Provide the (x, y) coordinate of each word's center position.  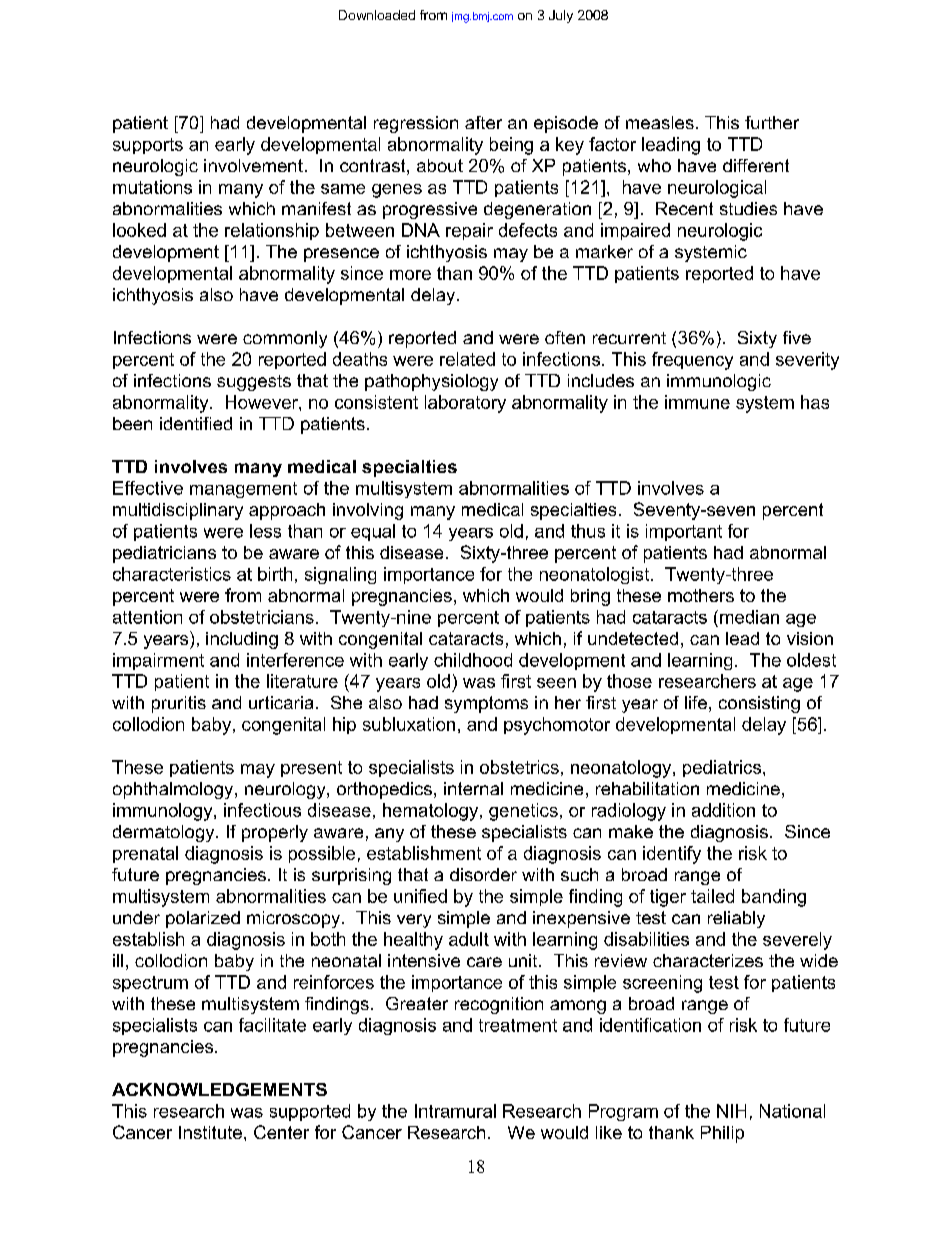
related (467, 359)
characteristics (172, 574)
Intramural (455, 1111)
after (483, 122)
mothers (701, 595)
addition (723, 810)
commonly (285, 339)
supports (148, 146)
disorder (483, 874)
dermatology (165, 833)
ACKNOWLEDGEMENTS (219, 1089)
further (772, 122)
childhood (473, 660)
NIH (731, 1111)
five (797, 337)
